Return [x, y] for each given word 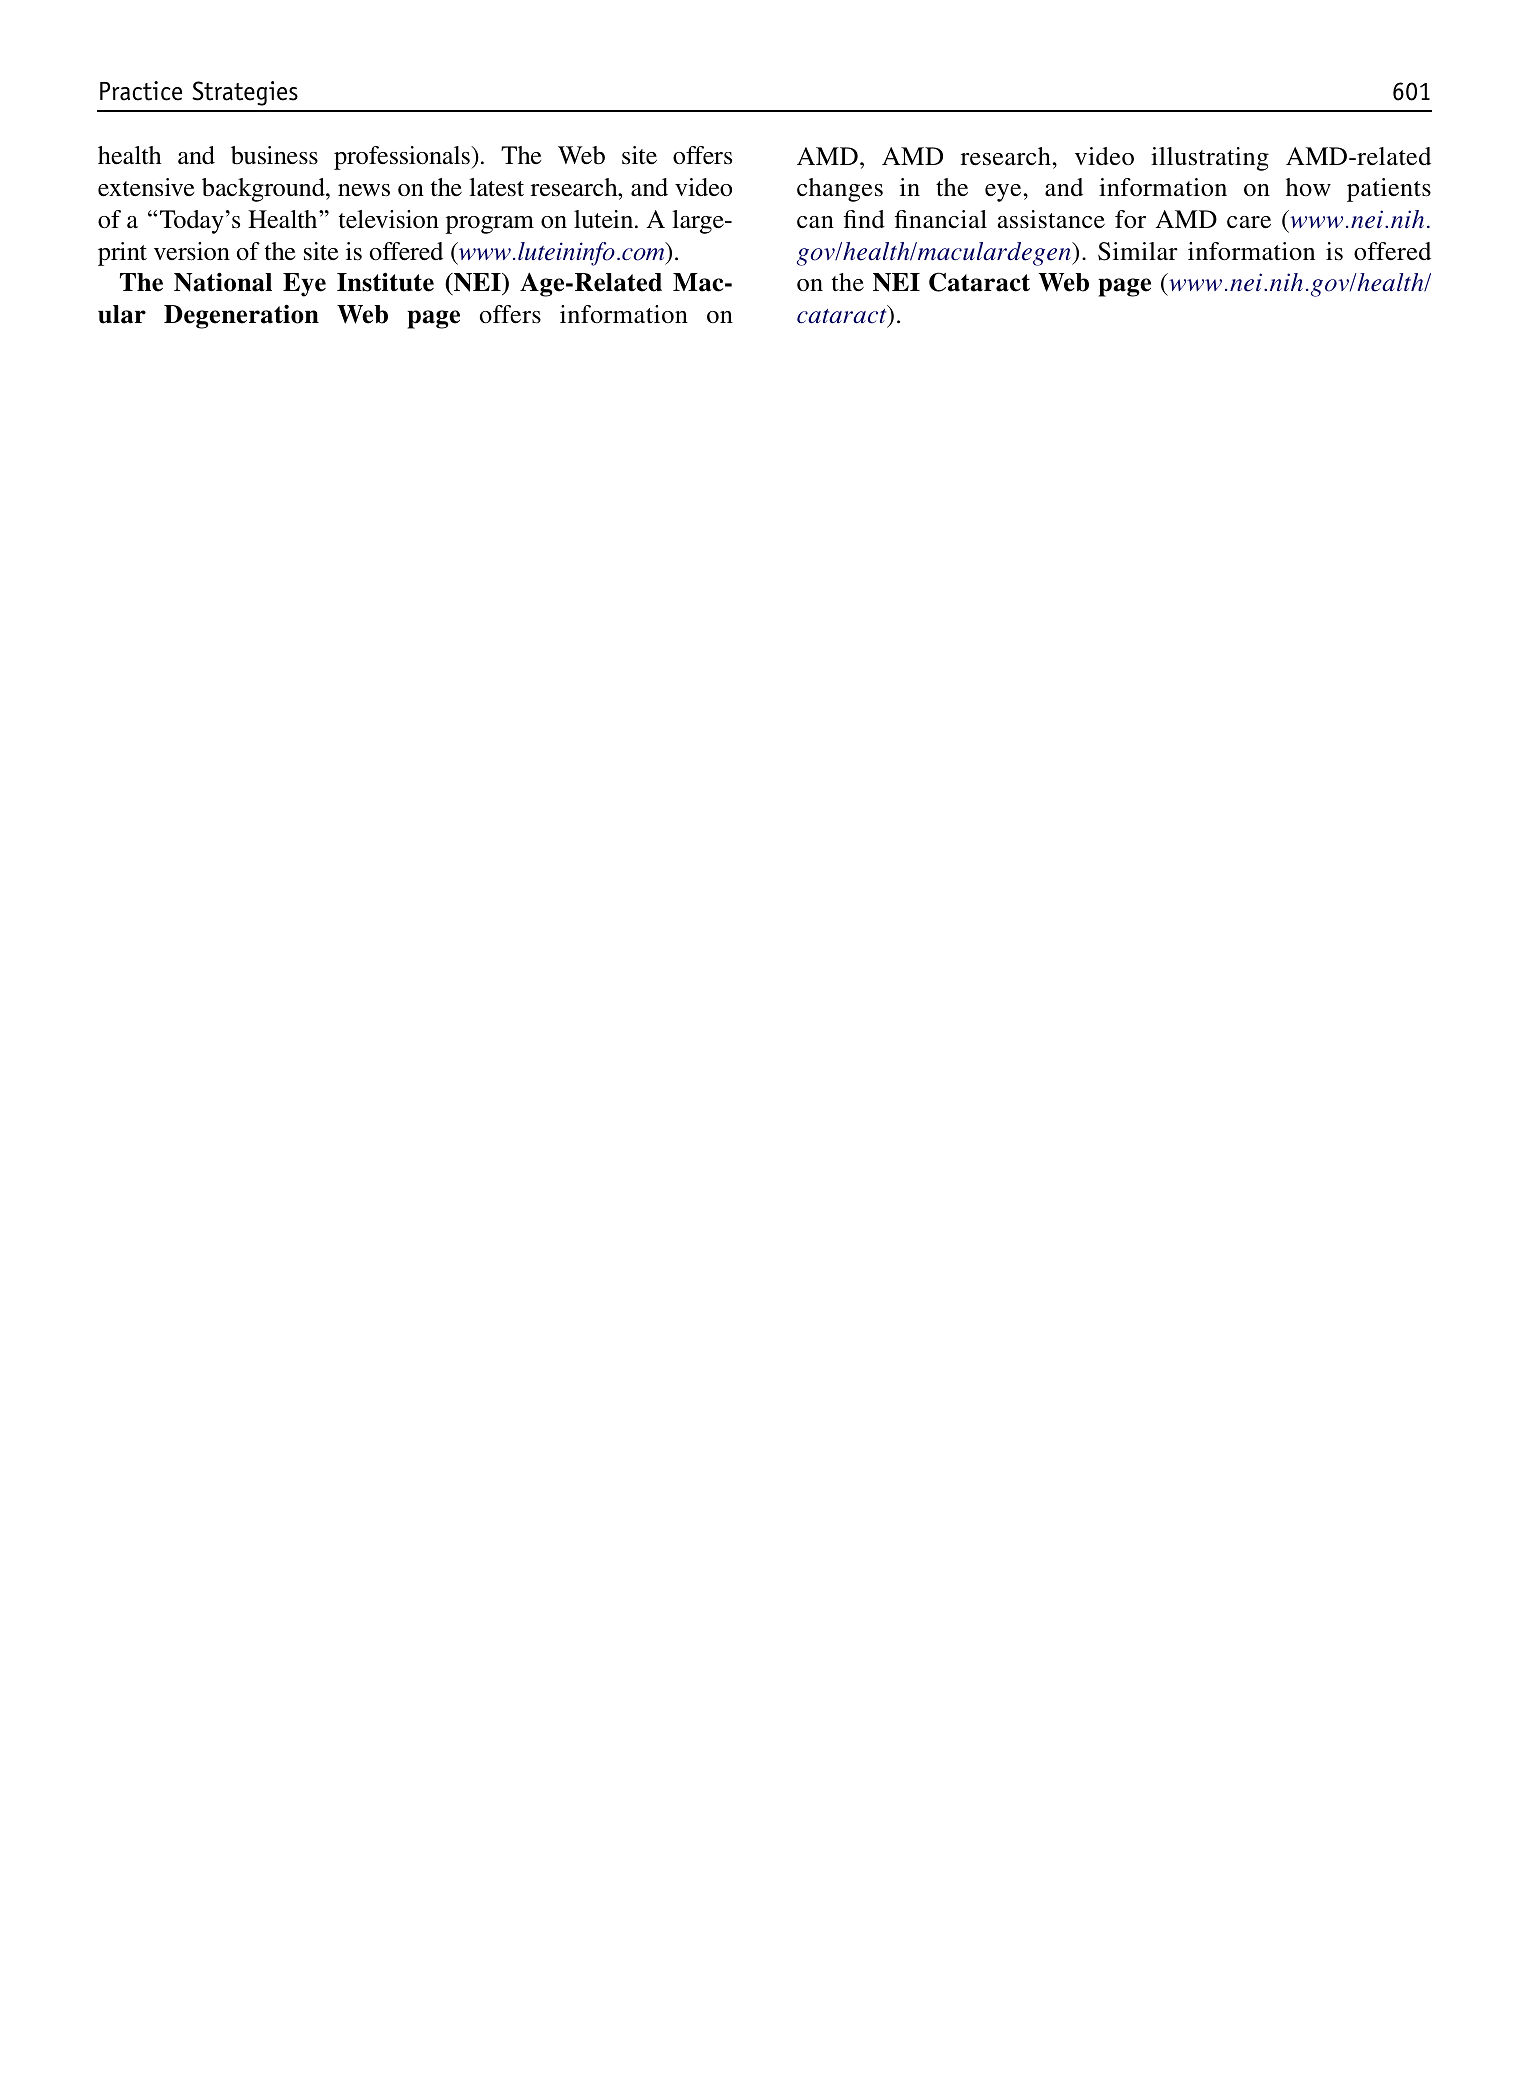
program [490, 225]
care [1249, 222]
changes [840, 190]
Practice [141, 91]
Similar [1138, 251]
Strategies [245, 93]
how [1308, 187]
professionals [403, 158]
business [274, 155]
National [223, 282]
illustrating [1210, 159]
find [864, 219]
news [364, 190]
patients [1389, 190]
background [264, 190]
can [815, 222]
